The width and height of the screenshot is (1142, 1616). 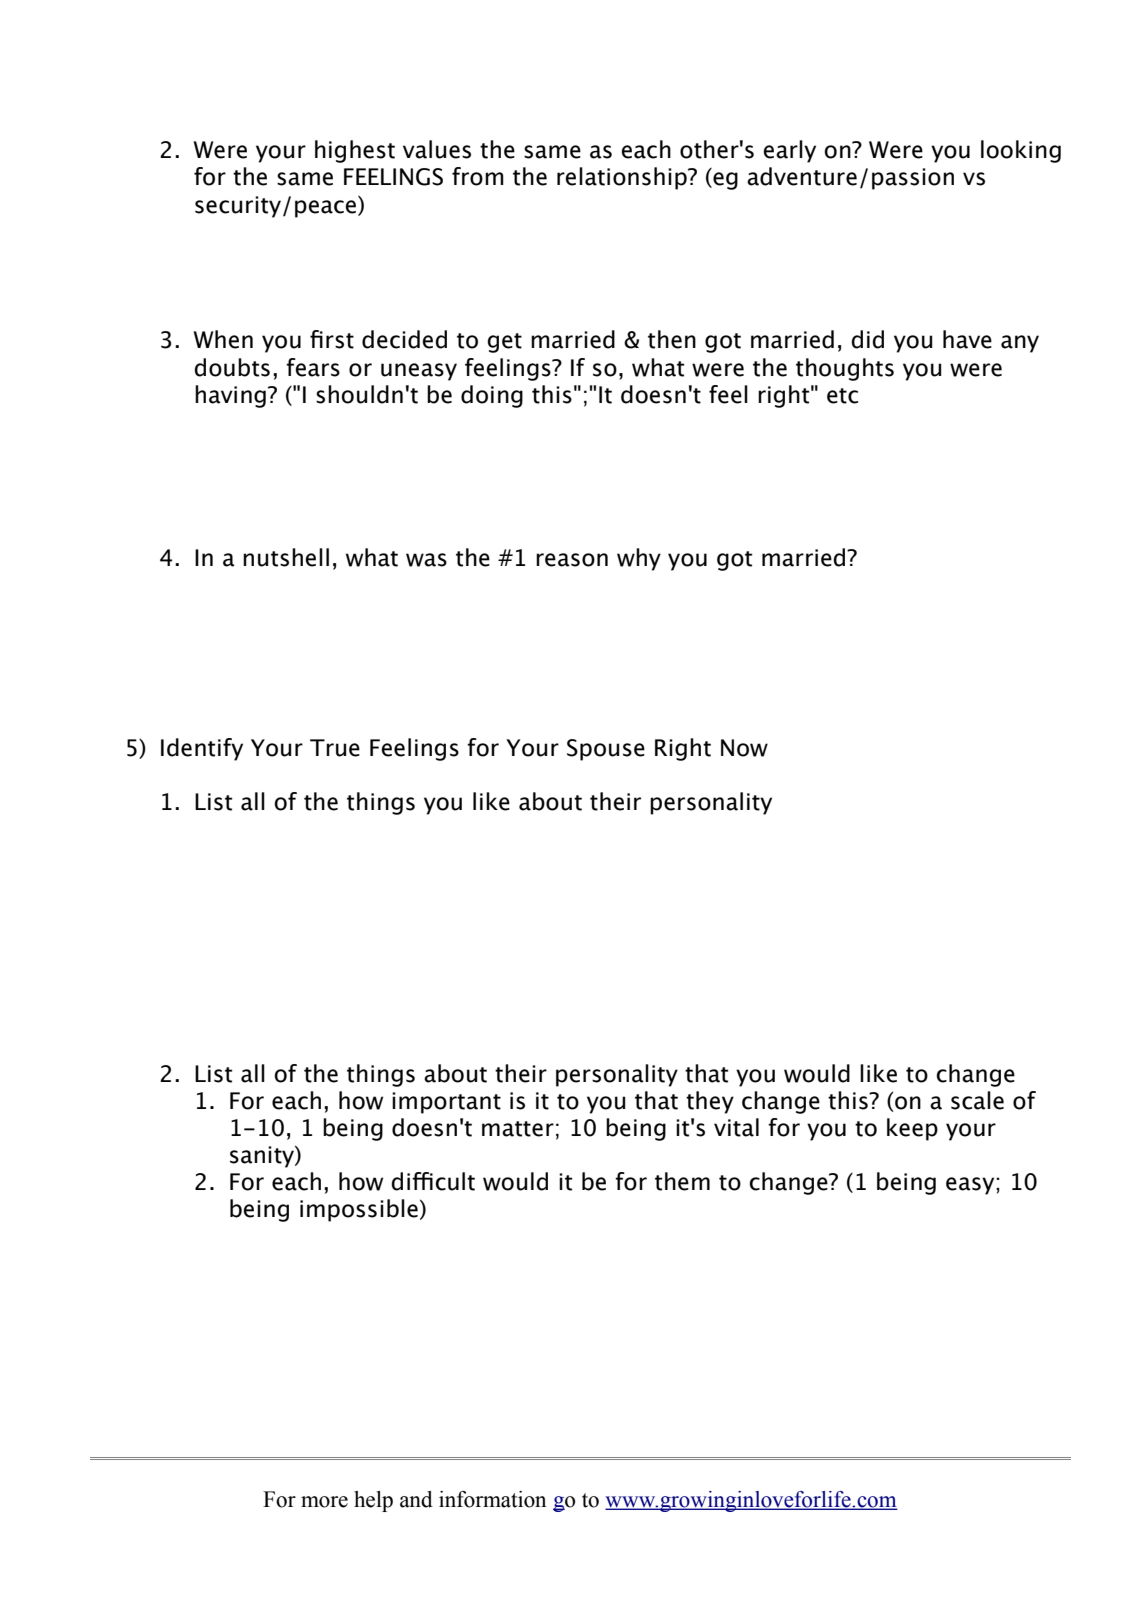 I want to click on looking, so click(x=1021, y=151).
